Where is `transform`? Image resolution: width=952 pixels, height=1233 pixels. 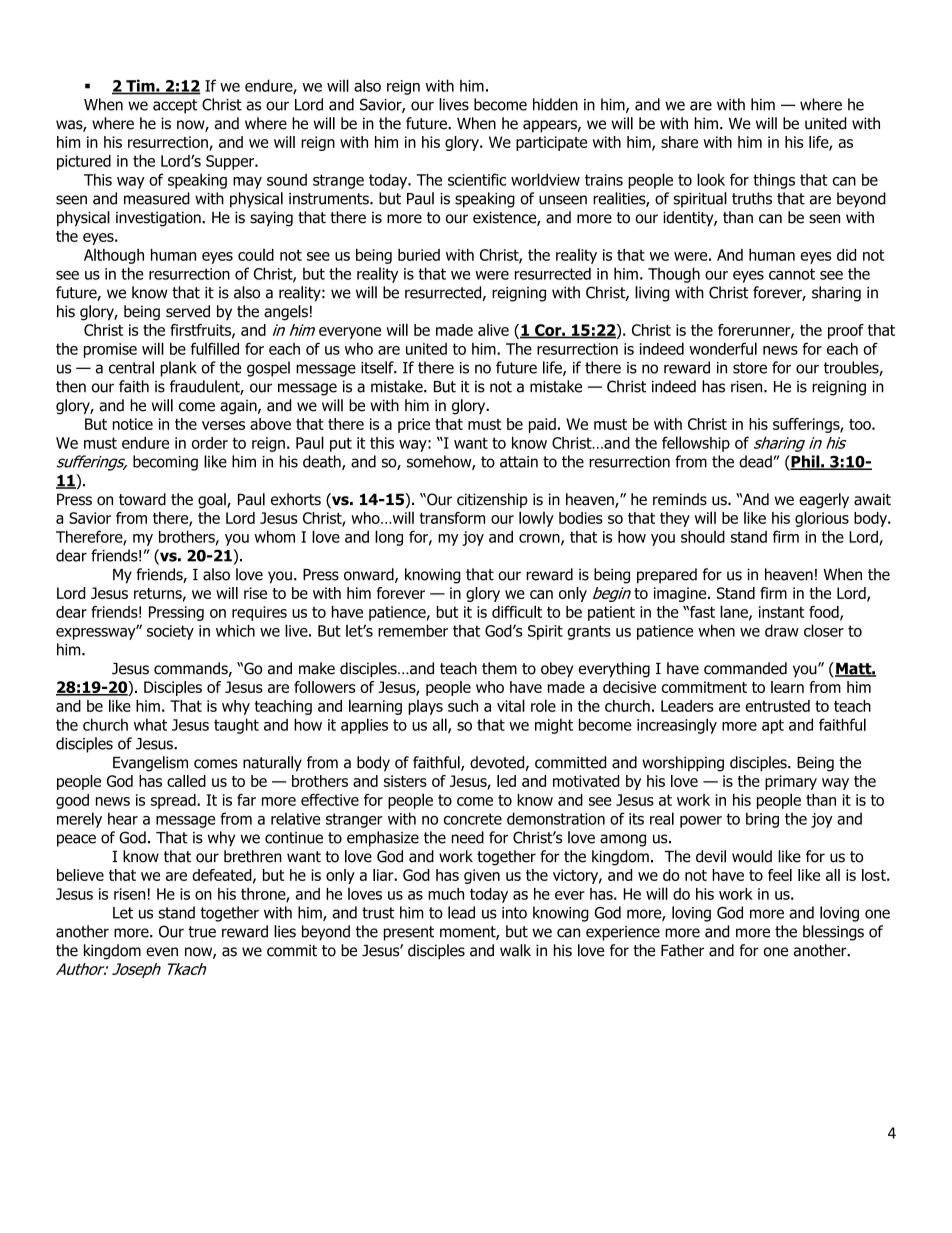 transform is located at coordinates (452, 518).
